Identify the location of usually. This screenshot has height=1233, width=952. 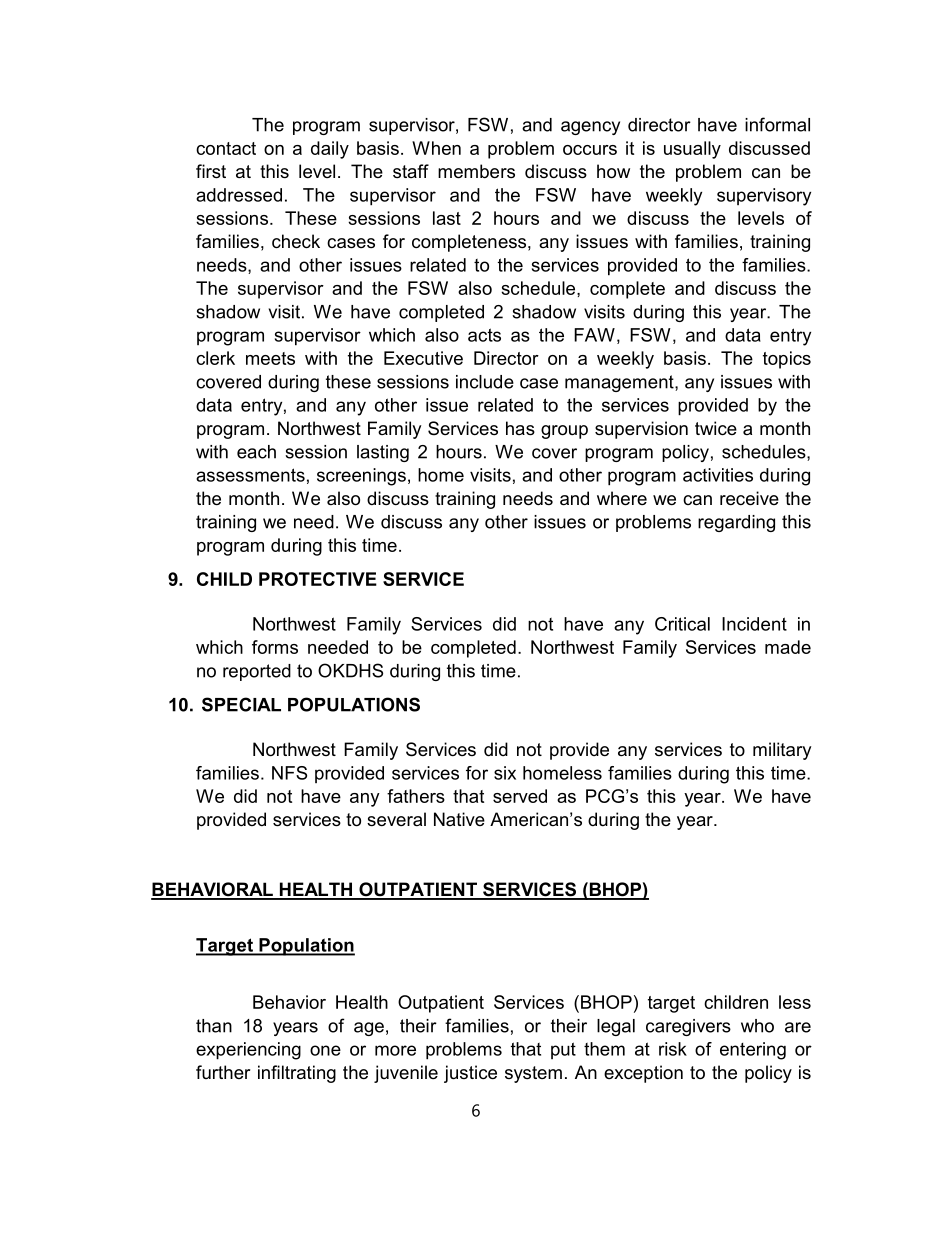
(692, 150).
